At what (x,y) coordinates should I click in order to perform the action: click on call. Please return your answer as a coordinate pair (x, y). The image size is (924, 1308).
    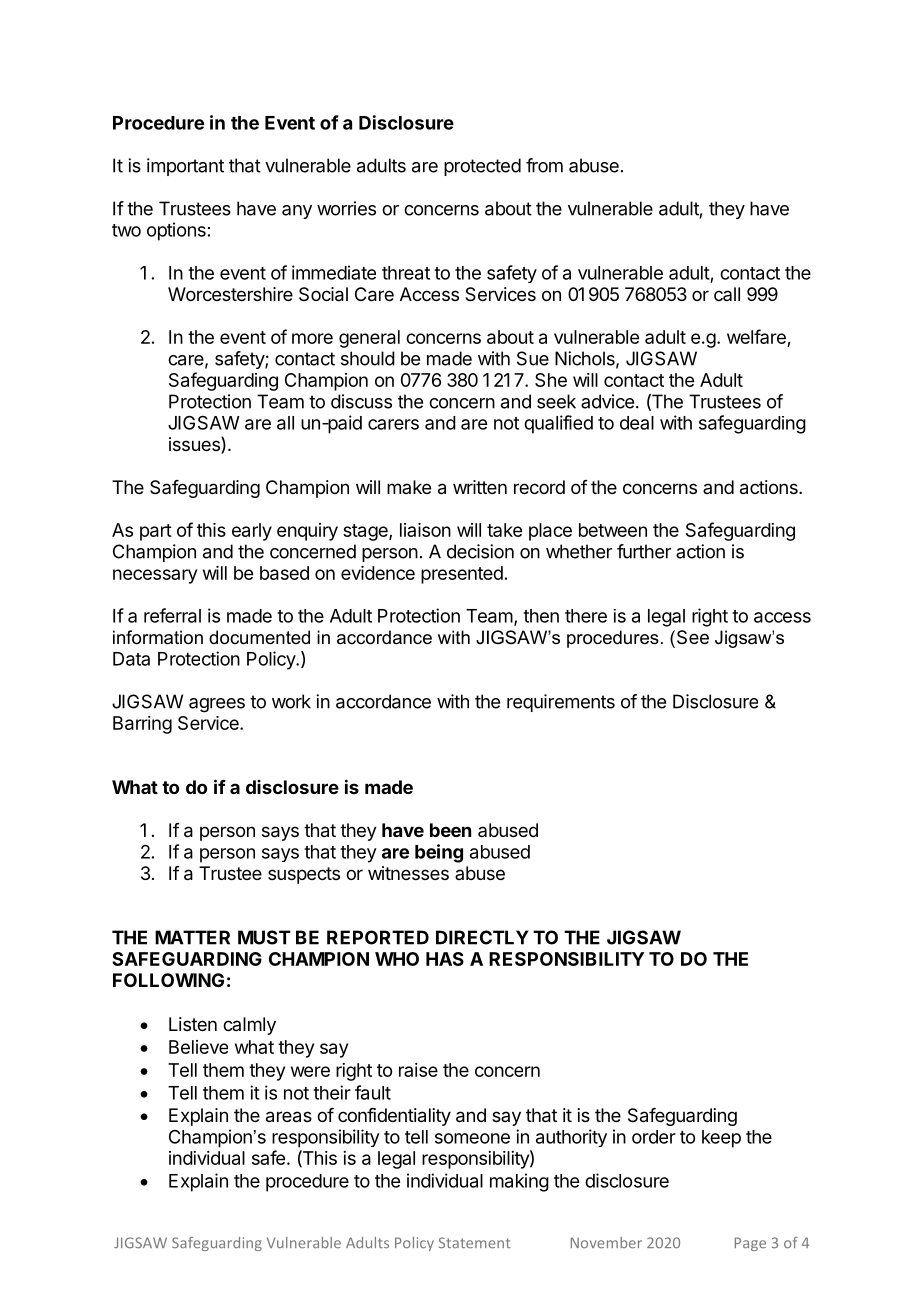
    Looking at the image, I should click on (727, 294).
